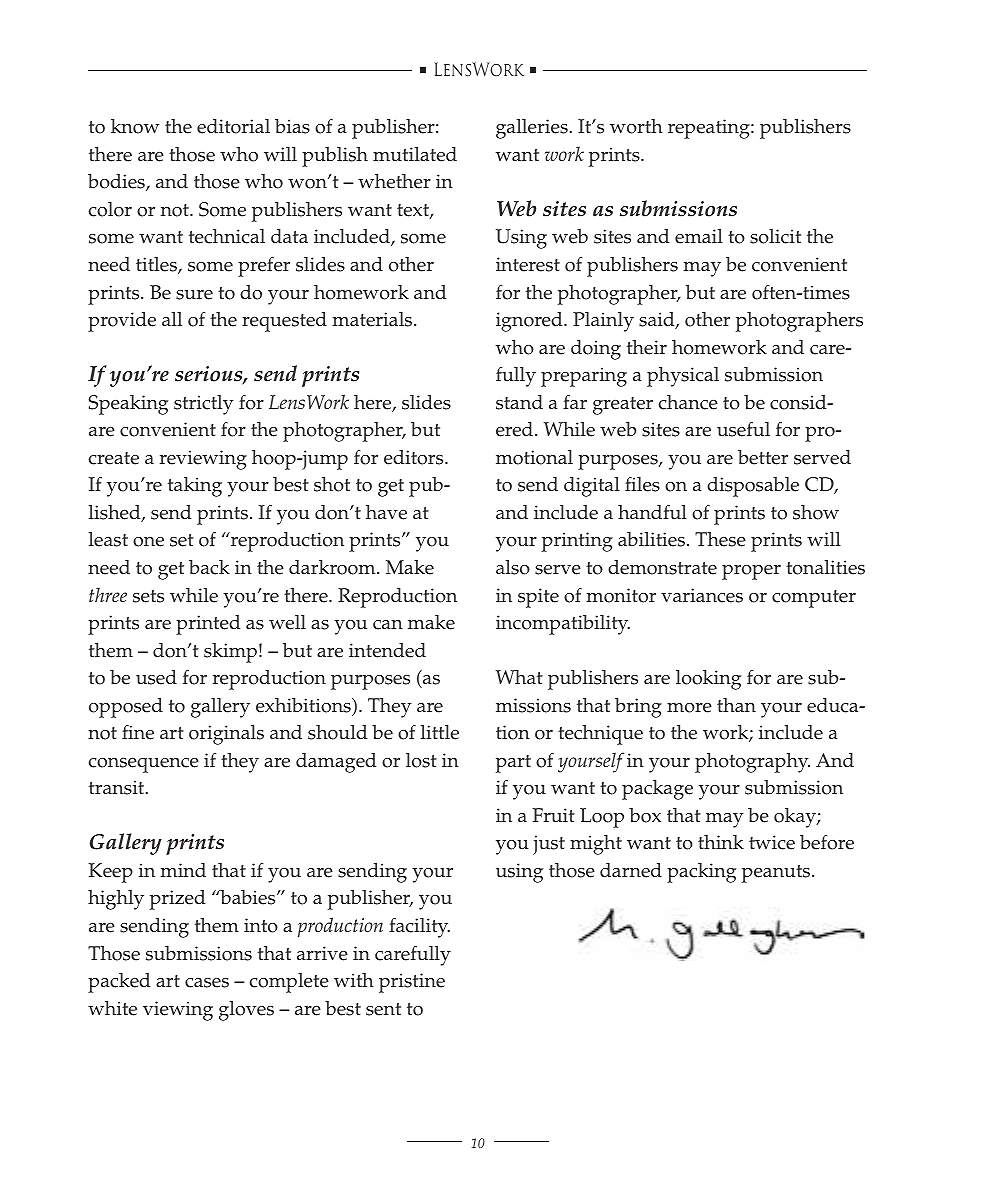 Image resolution: width=991 pixels, height=1204 pixels. Describe the element at coordinates (204, 405) in the image. I see `strictly` at that location.
